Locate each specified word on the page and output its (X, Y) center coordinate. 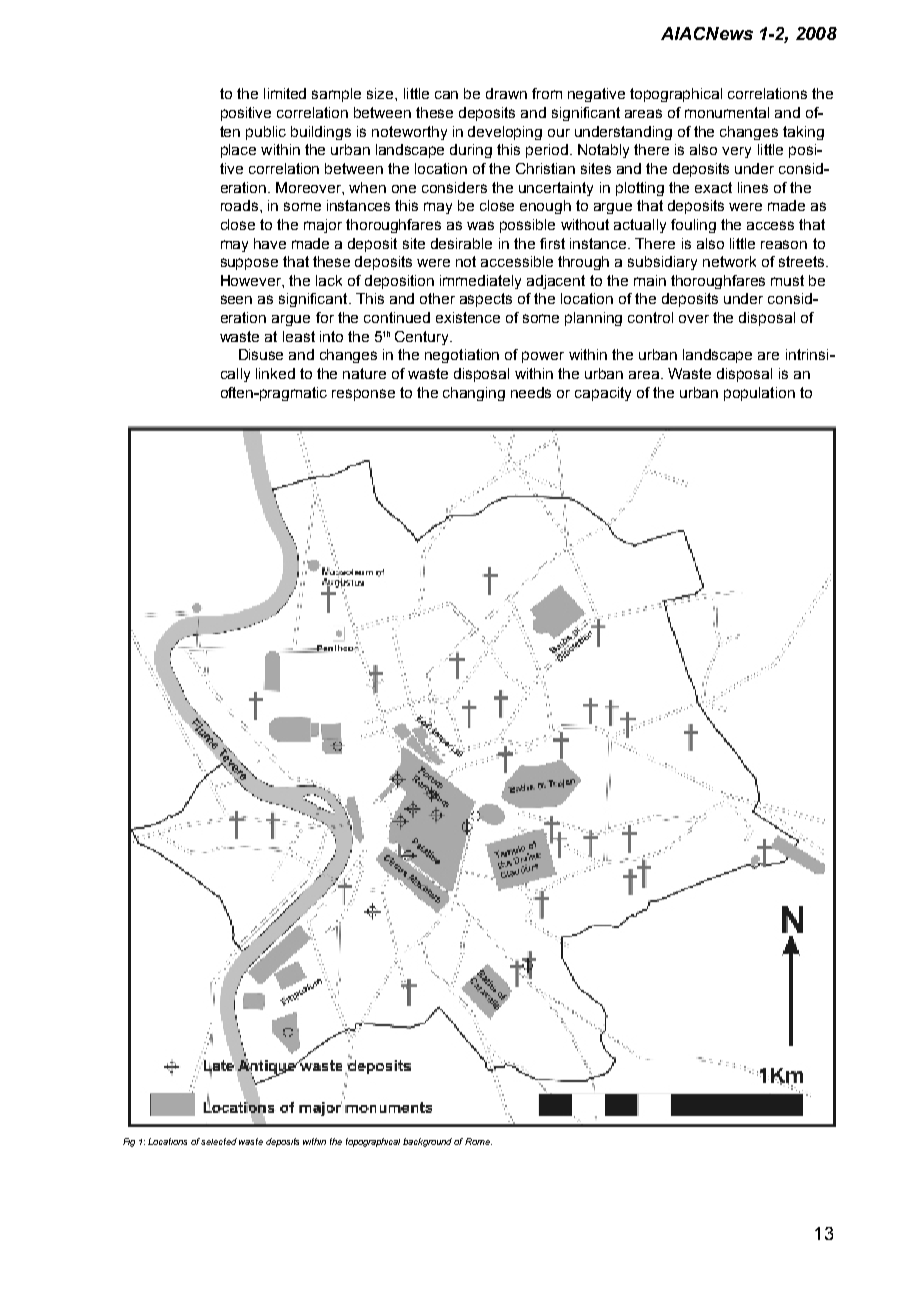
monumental (727, 112)
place (238, 151)
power (543, 357)
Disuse (261, 354)
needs (531, 392)
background (429, 1142)
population (759, 394)
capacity (603, 394)
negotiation (462, 356)
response (363, 395)
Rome (478, 1141)
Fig (129, 1142)
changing (474, 394)
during (471, 151)
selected (219, 1141)
